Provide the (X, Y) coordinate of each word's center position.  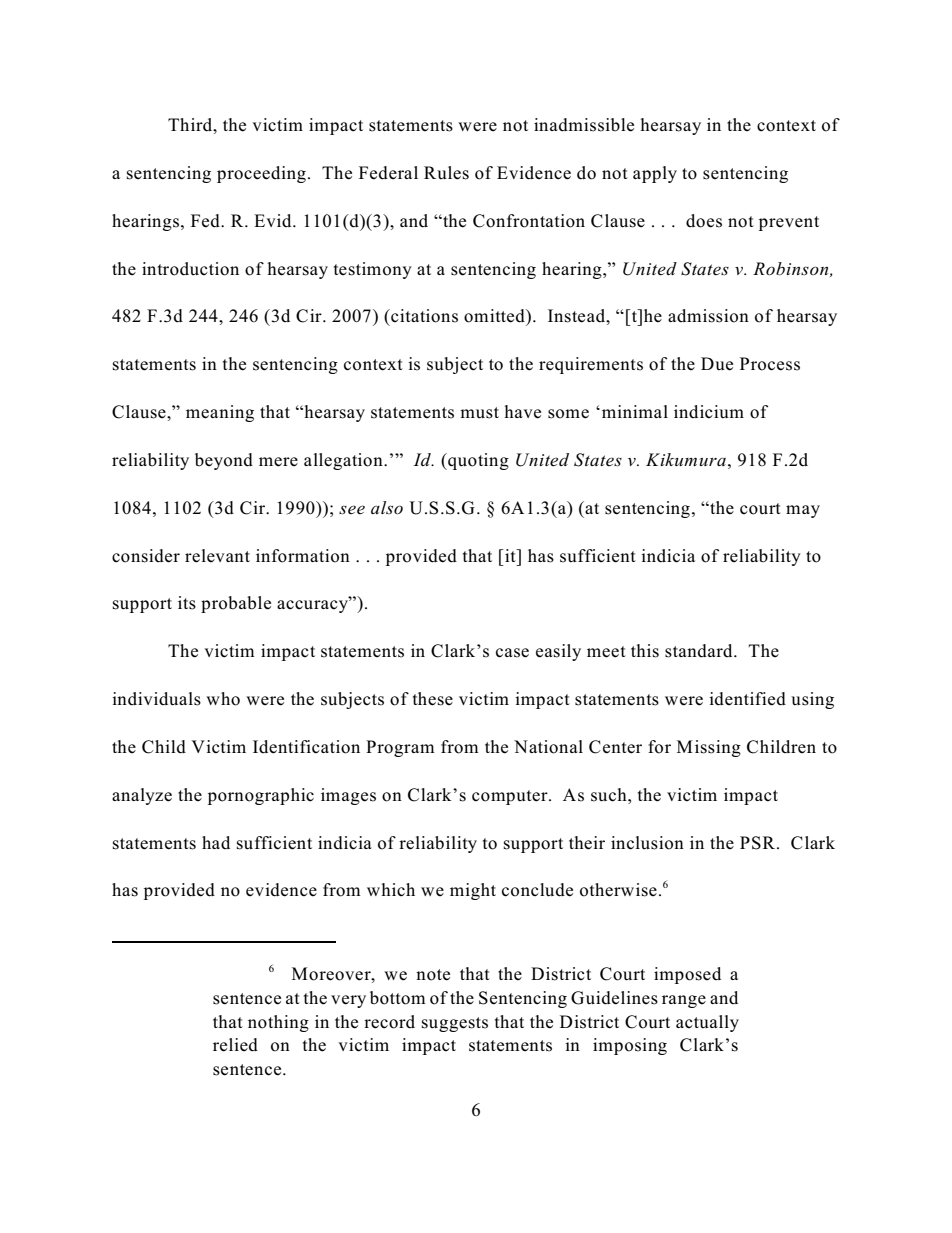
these (433, 699)
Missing (709, 748)
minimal (633, 411)
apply (655, 174)
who (223, 699)
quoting (477, 461)
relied (235, 1045)
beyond (224, 461)
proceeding (261, 174)
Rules (446, 173)
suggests (455, 1024)
